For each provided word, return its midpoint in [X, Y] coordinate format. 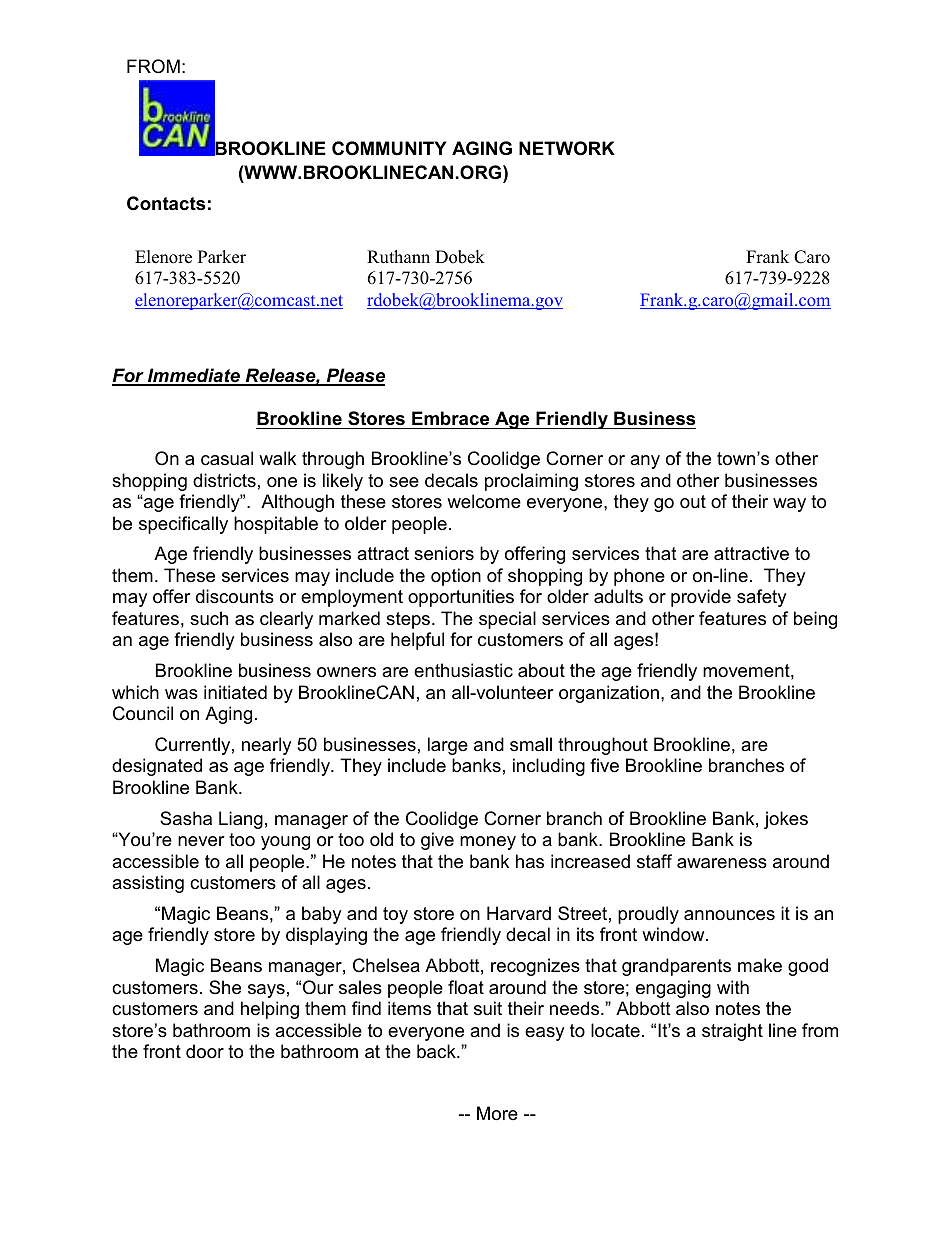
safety [761, 598]
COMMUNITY [389, 148]
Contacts [166, 203]
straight [732, 1032]
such [209, 618]
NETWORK [567, 148]
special [507, 620]
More [497, 1113]
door [205, 1051]
